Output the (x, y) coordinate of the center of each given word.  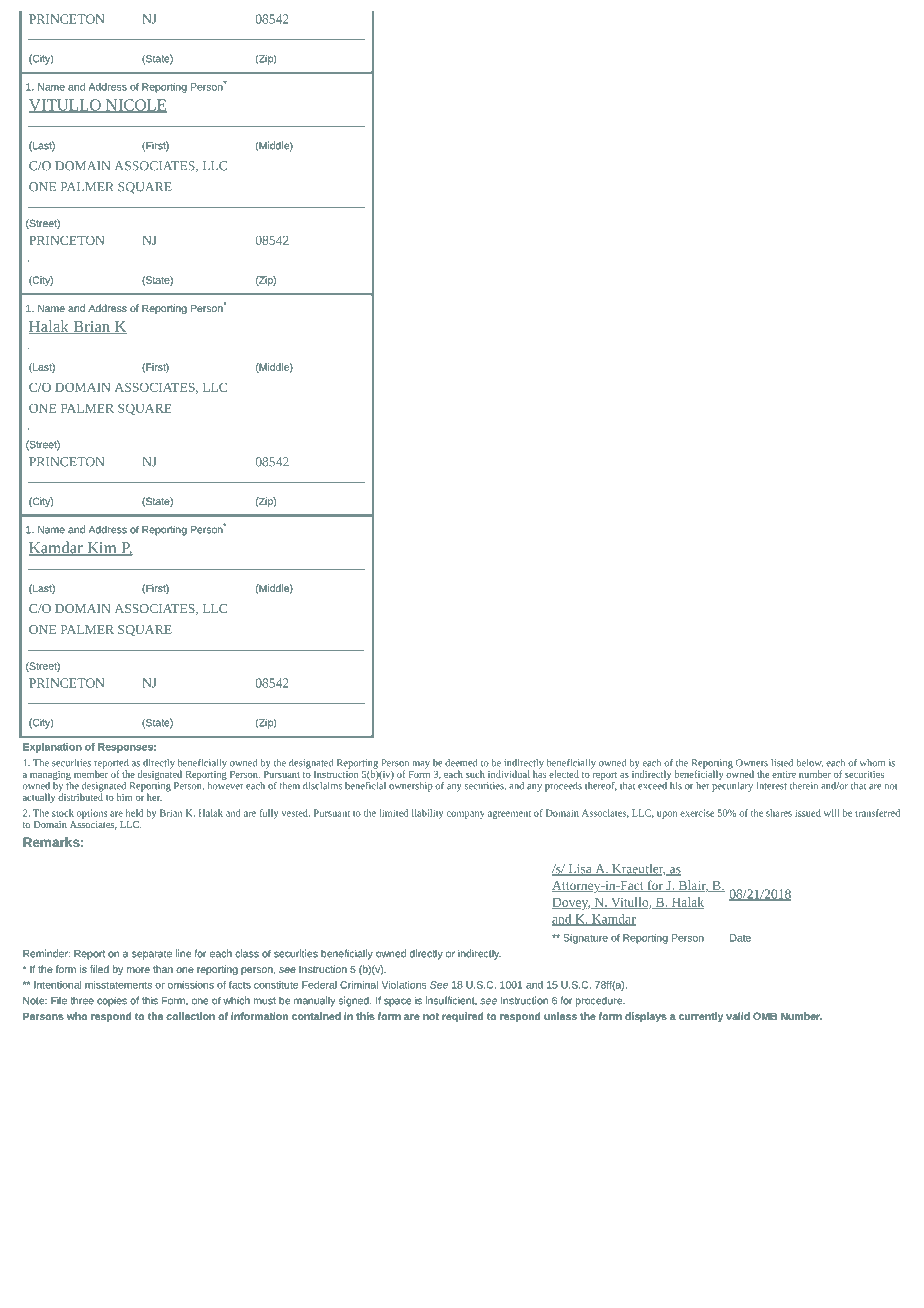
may (421, 765)
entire (784, 774)
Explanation (52, 748)
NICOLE (135, 106)
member (91, 773)
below (809, 763)
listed (782, 763)
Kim (102, 549)
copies (112, 1001)
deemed (461, 763)
